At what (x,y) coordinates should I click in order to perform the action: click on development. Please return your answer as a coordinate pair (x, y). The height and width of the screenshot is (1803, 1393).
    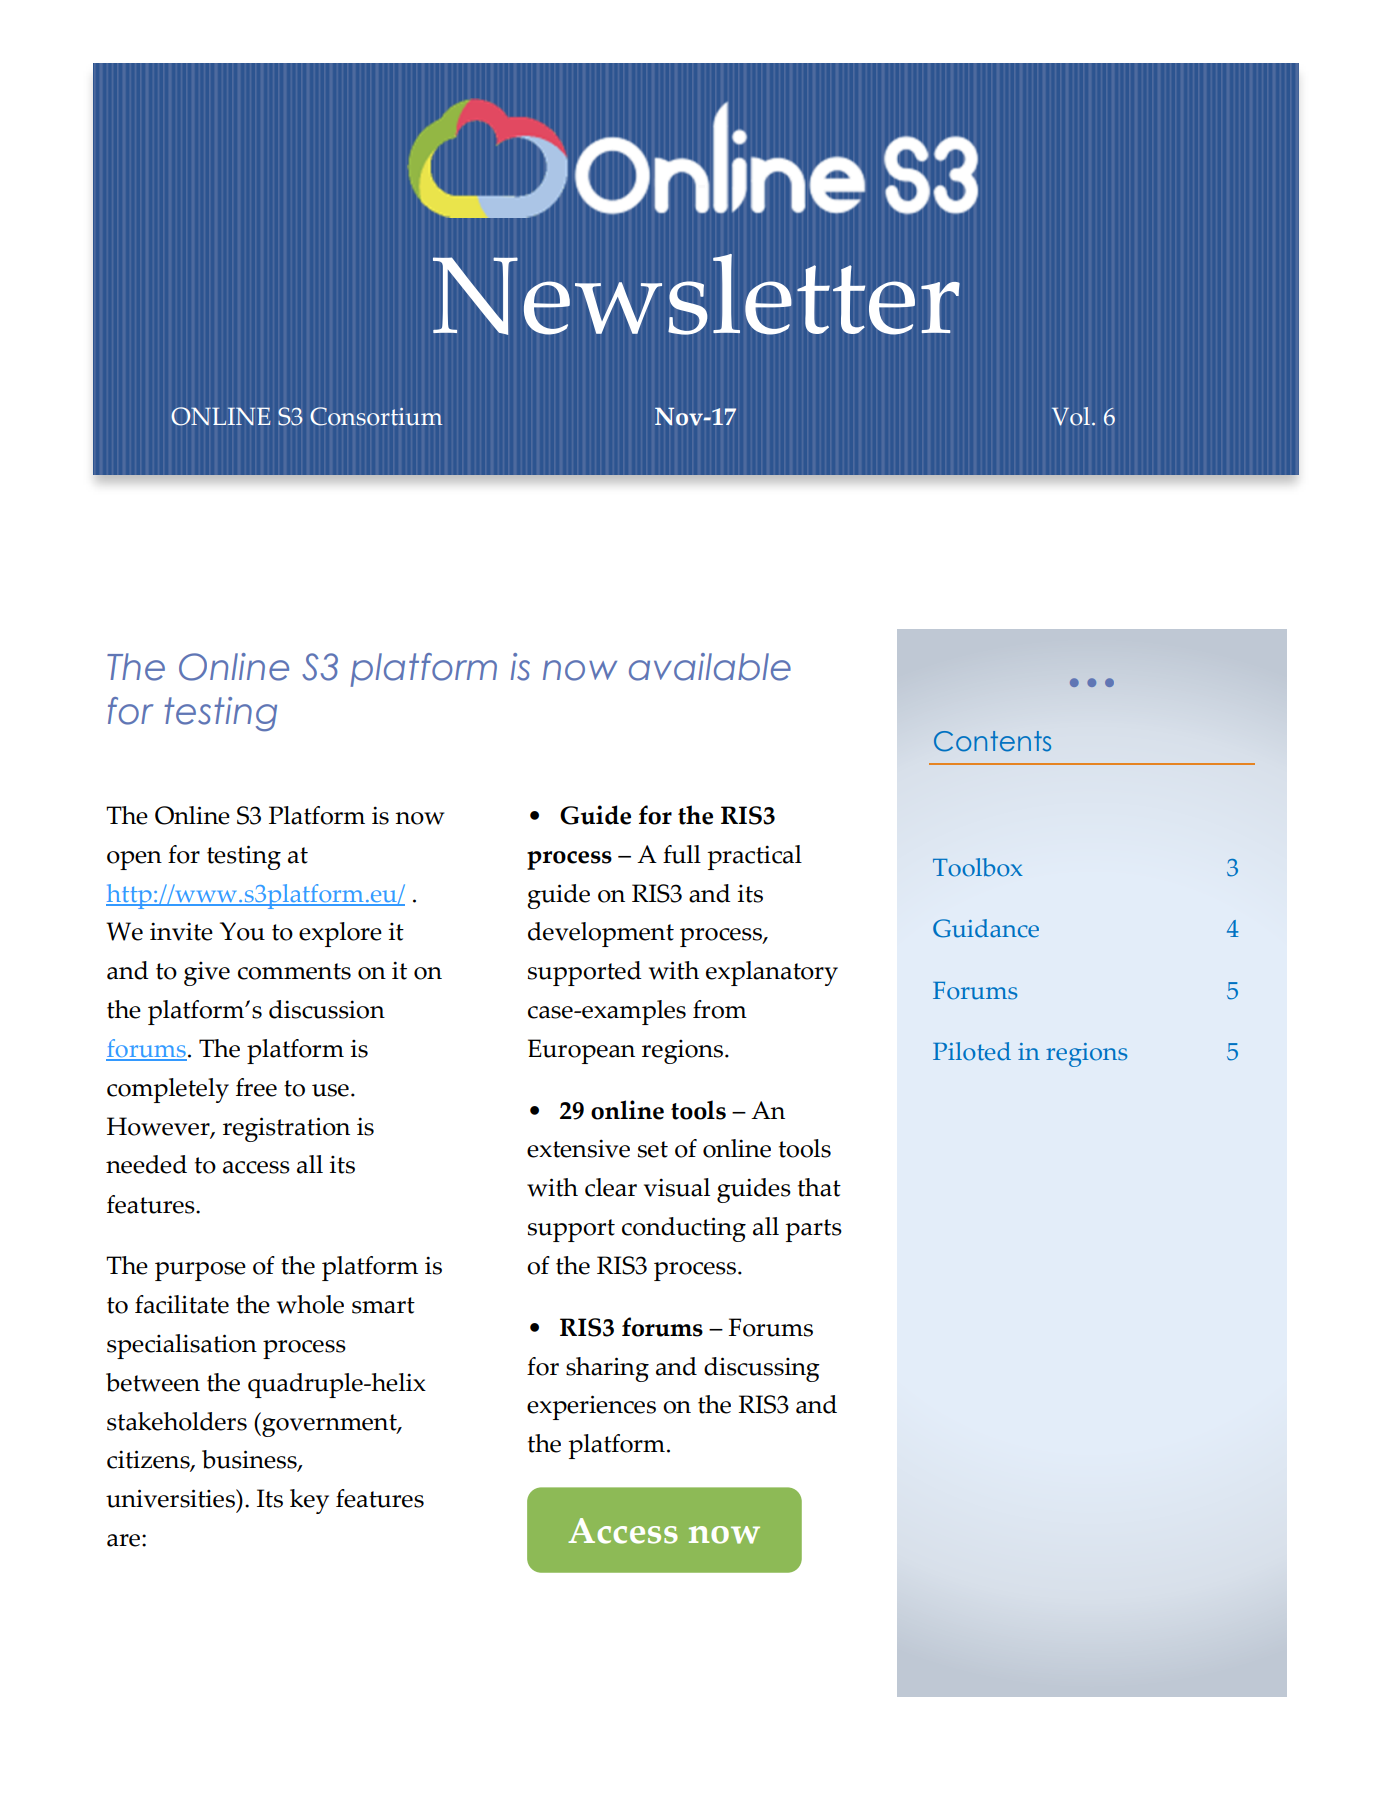
    Looking at the image, I should click on (601, 934).
